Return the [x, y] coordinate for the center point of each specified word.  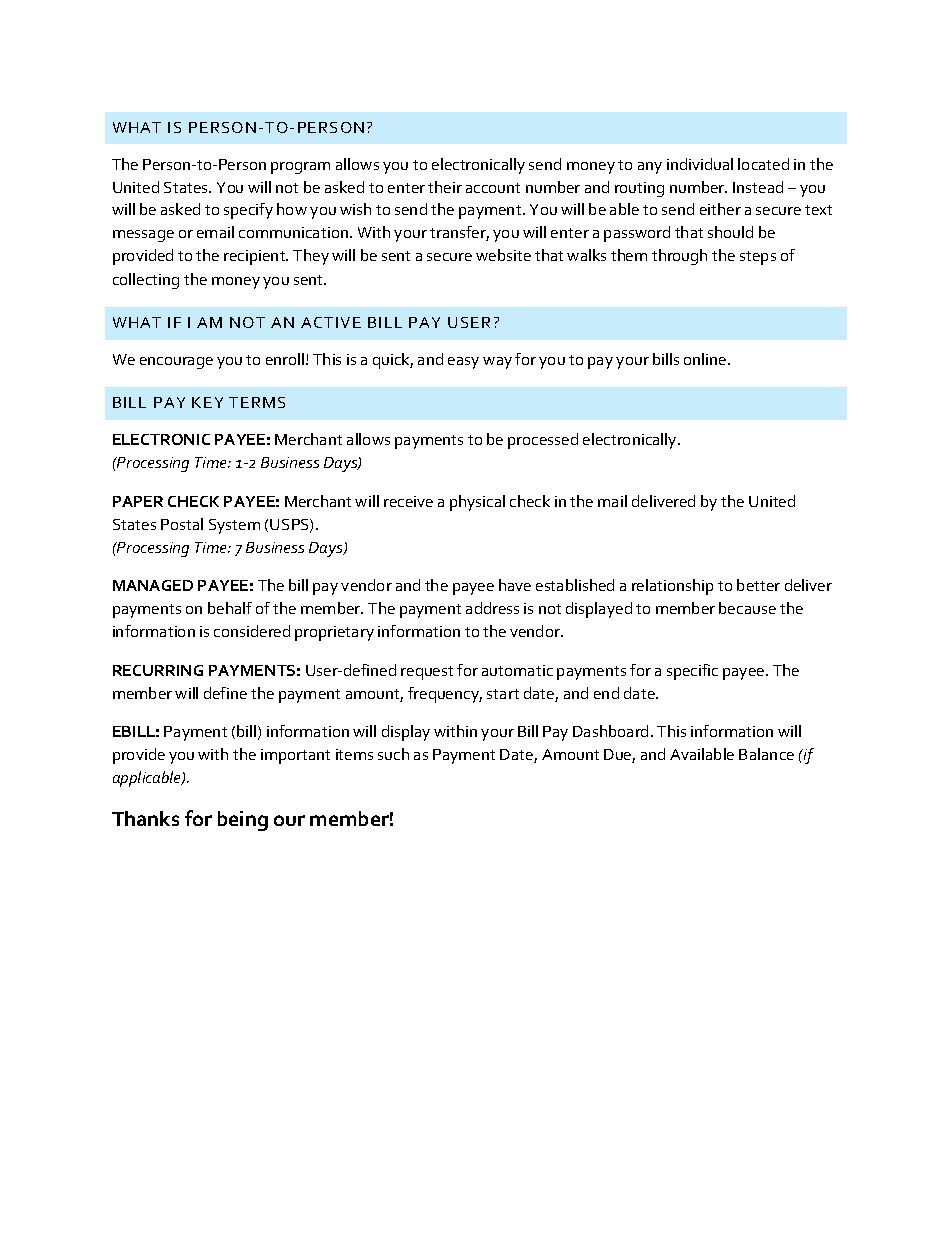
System [234, 526]
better [758, 585]
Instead [758, 187]
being [243, 821]
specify [248, 211]
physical [477, 503]
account [493, 188]
